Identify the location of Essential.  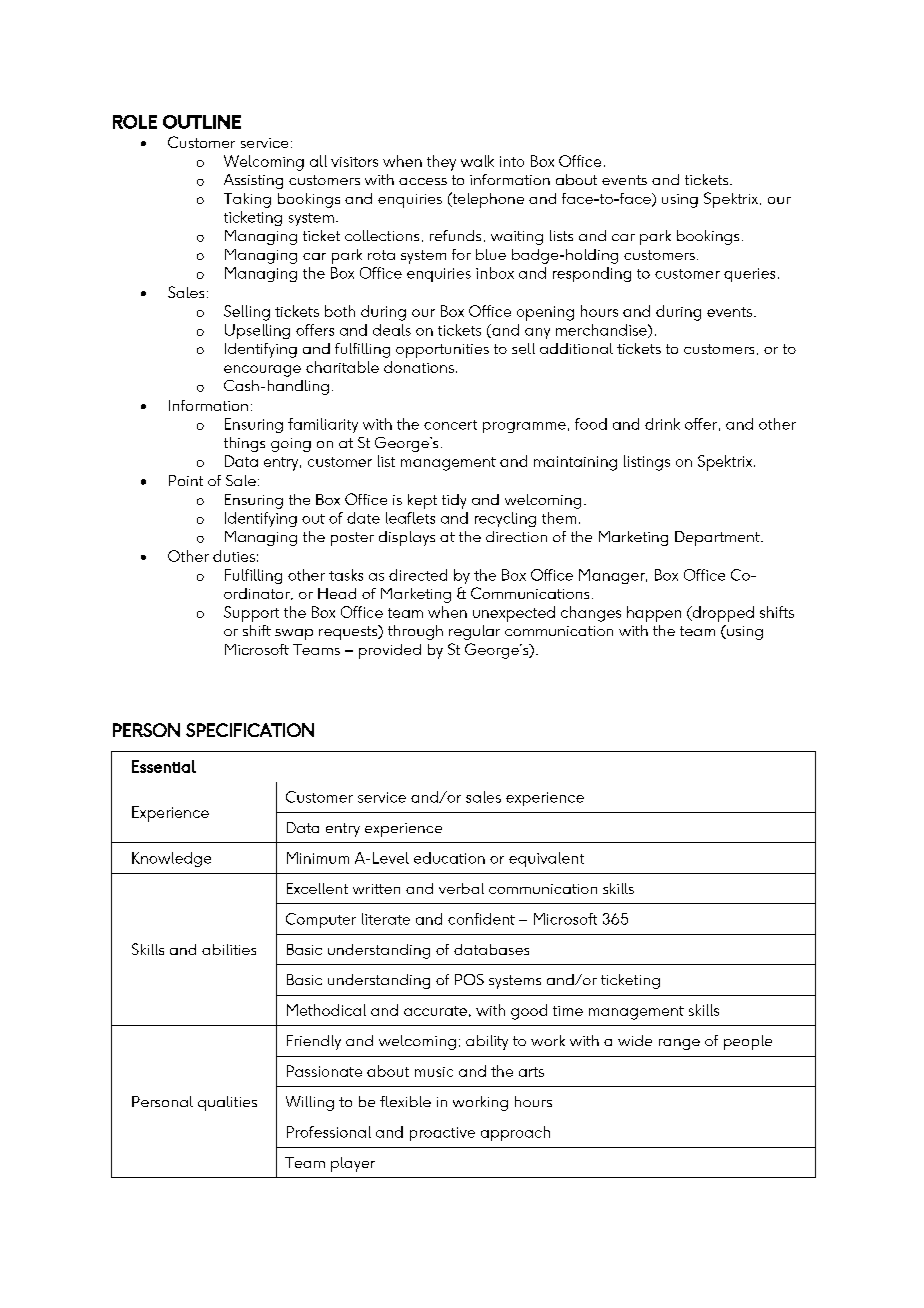
(164, 766).
